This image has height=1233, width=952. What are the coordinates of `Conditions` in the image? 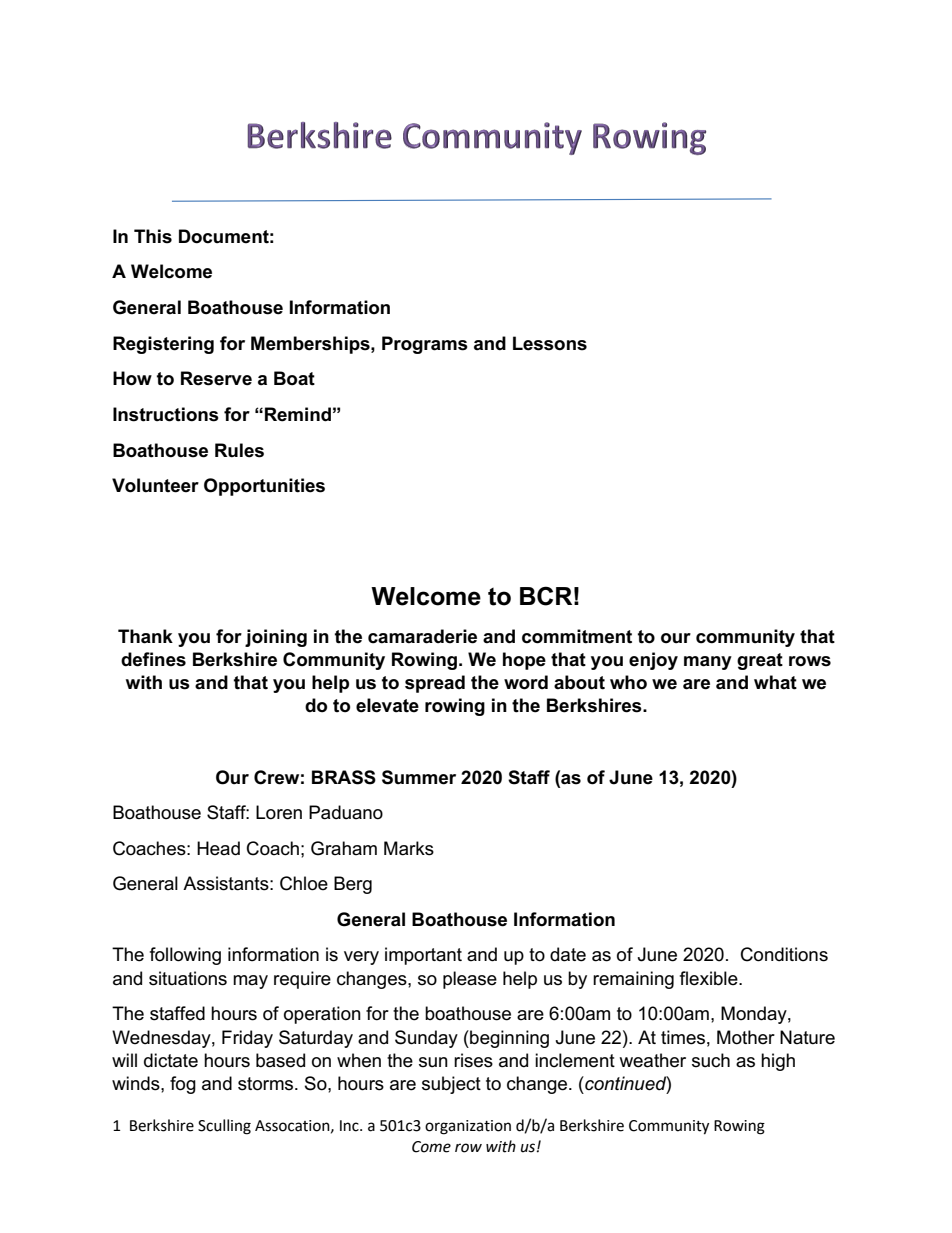 It's located at (784, 954).
